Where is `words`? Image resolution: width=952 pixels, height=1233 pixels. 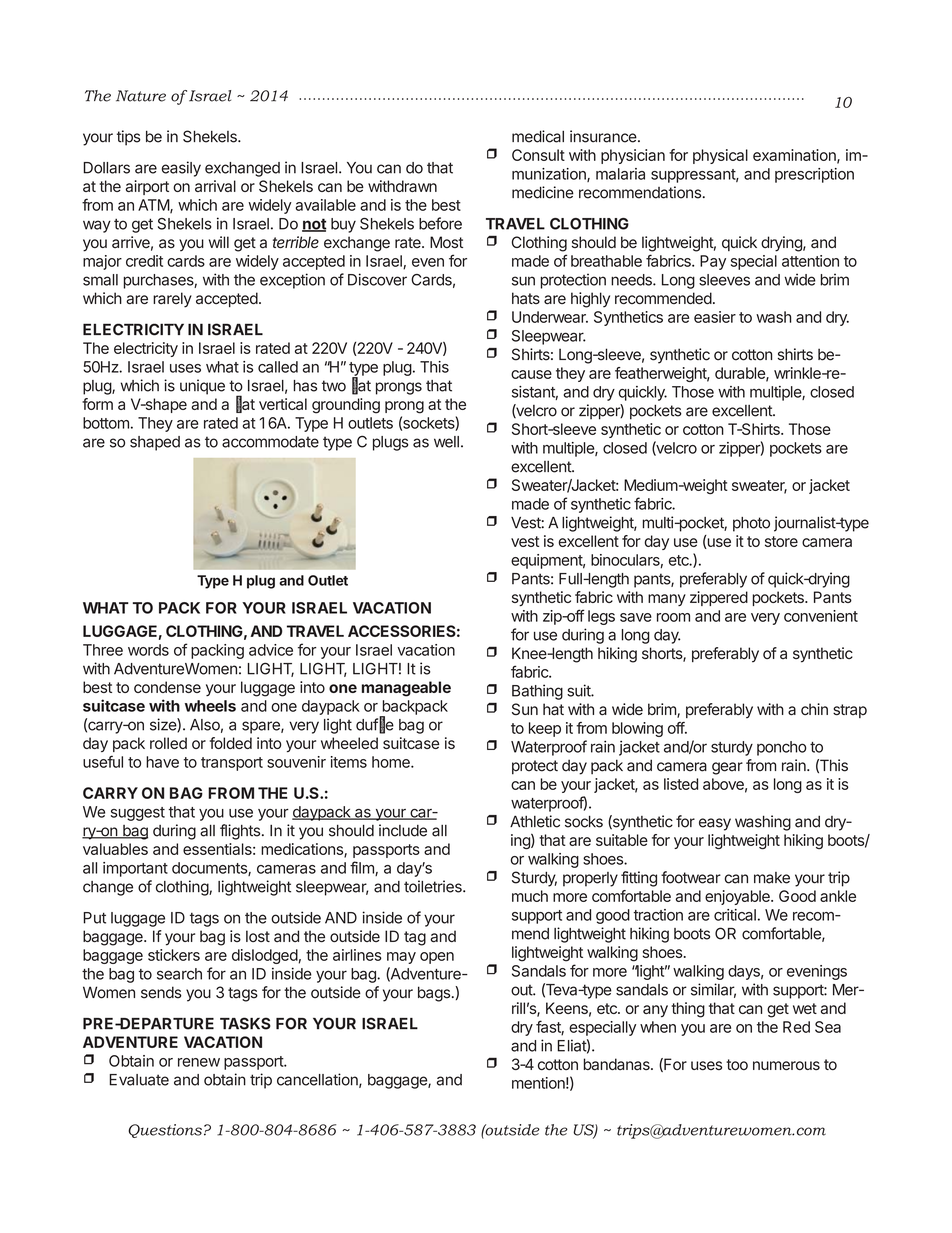 words is located at coordinates (148, 650).
